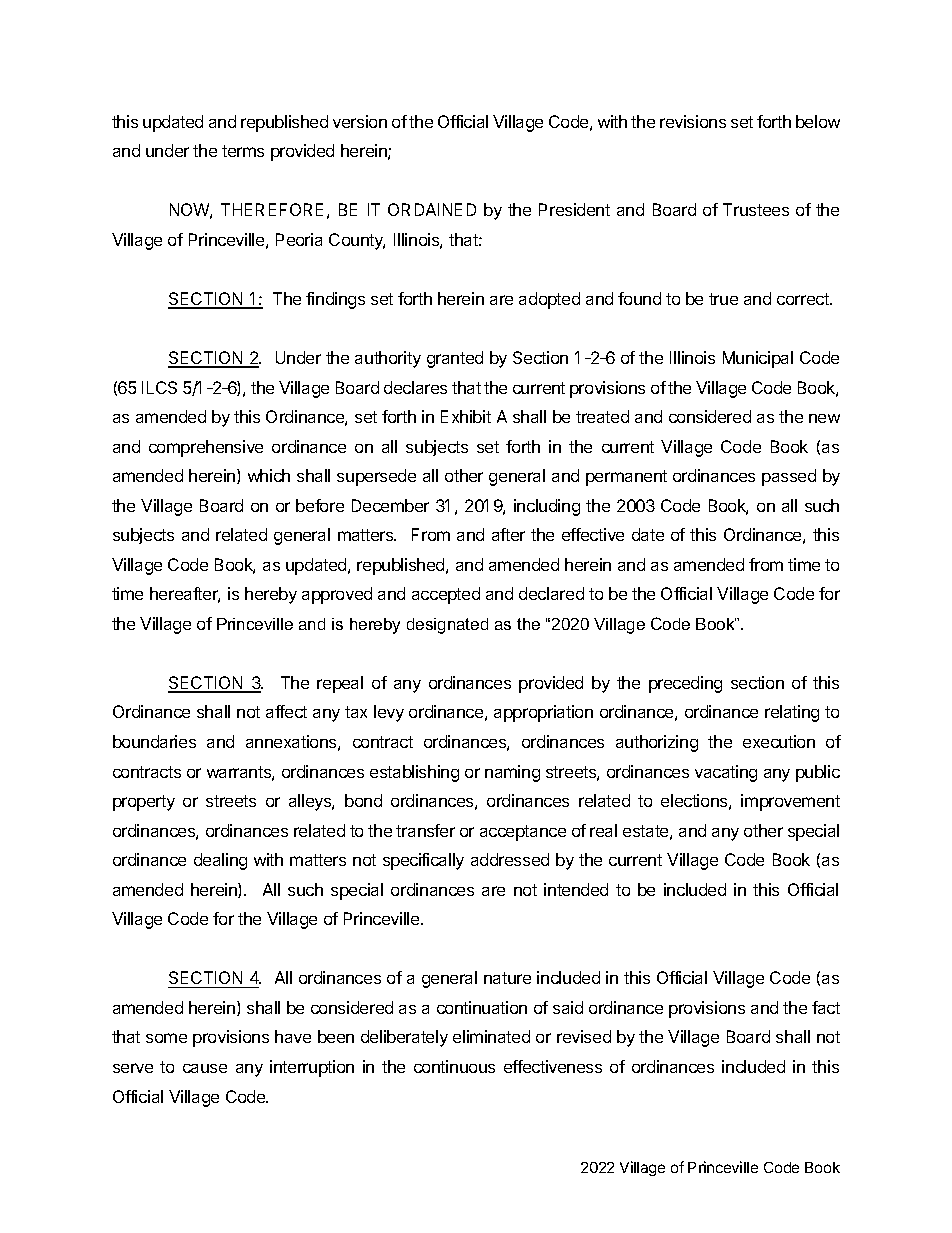 This image has width=952, height=1233. I want to click on naming, so click(512, 773).
